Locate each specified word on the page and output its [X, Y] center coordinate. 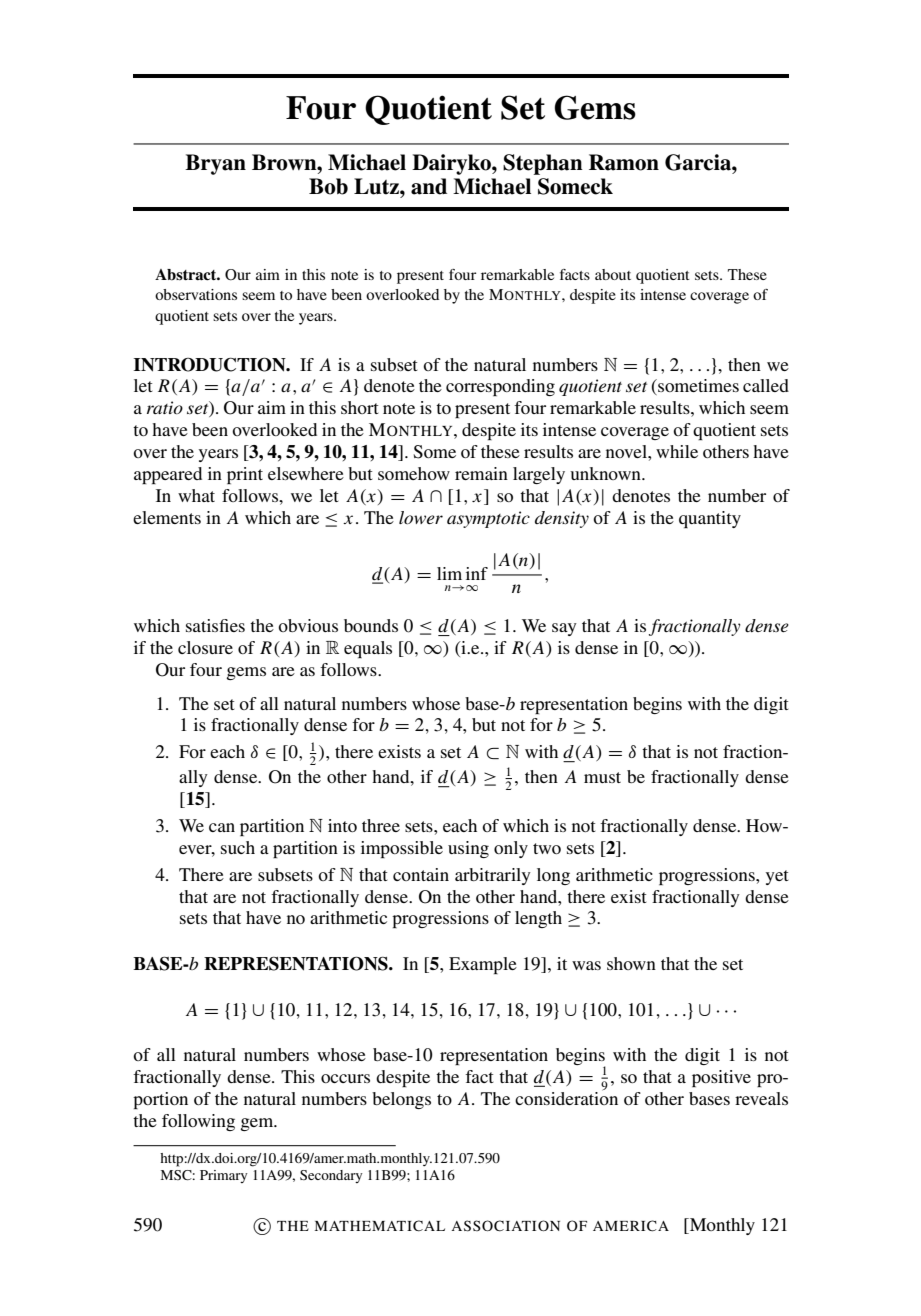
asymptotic [488, 519]
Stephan [543, 164]
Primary [224, 1176]
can [222, 827]
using [468, 849]
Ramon [624, 162]
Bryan [215, 164]
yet [777, 877]
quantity [710, 519]
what [196, 495]
